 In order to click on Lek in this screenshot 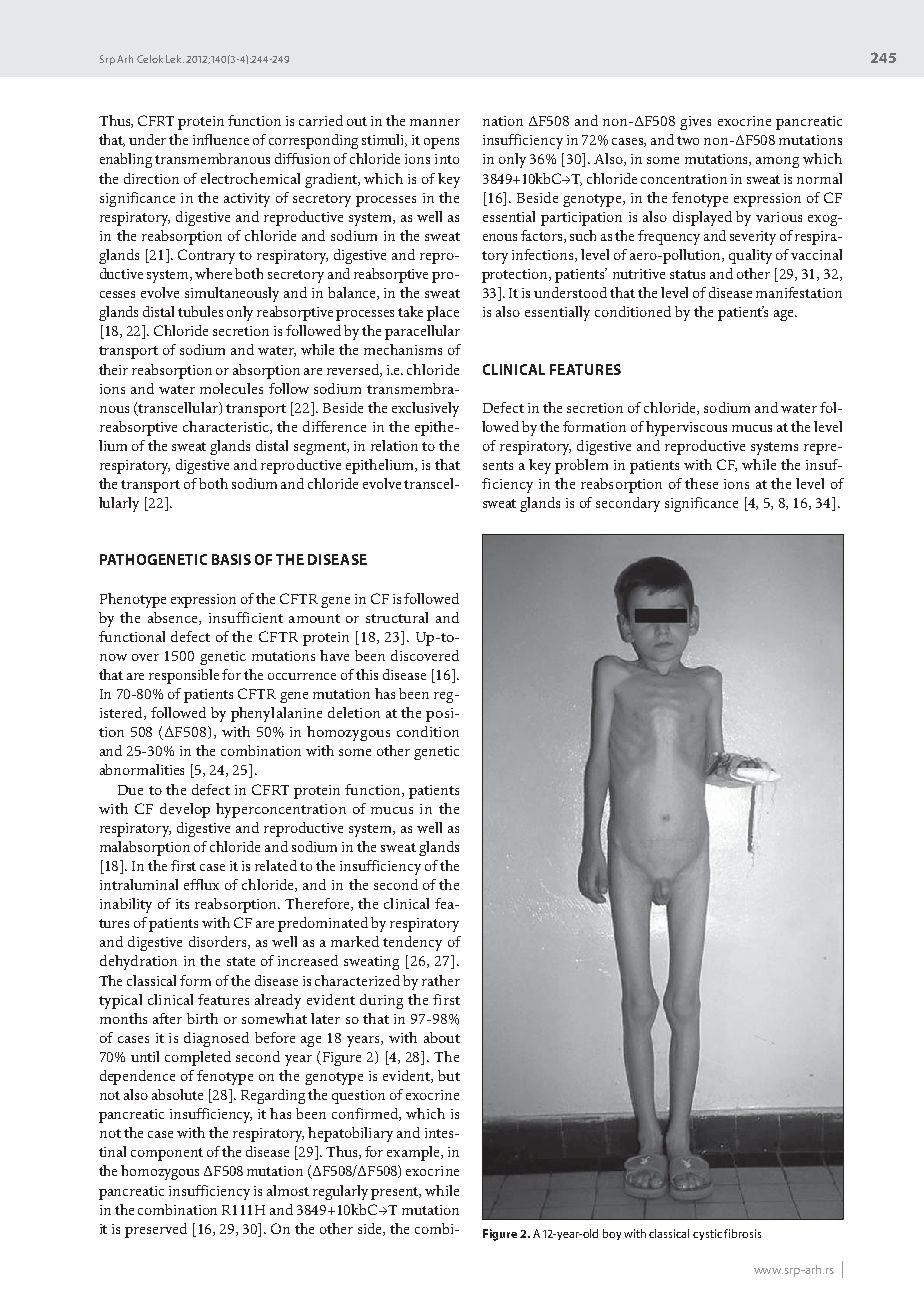, I will do `click(175, 59)`.
